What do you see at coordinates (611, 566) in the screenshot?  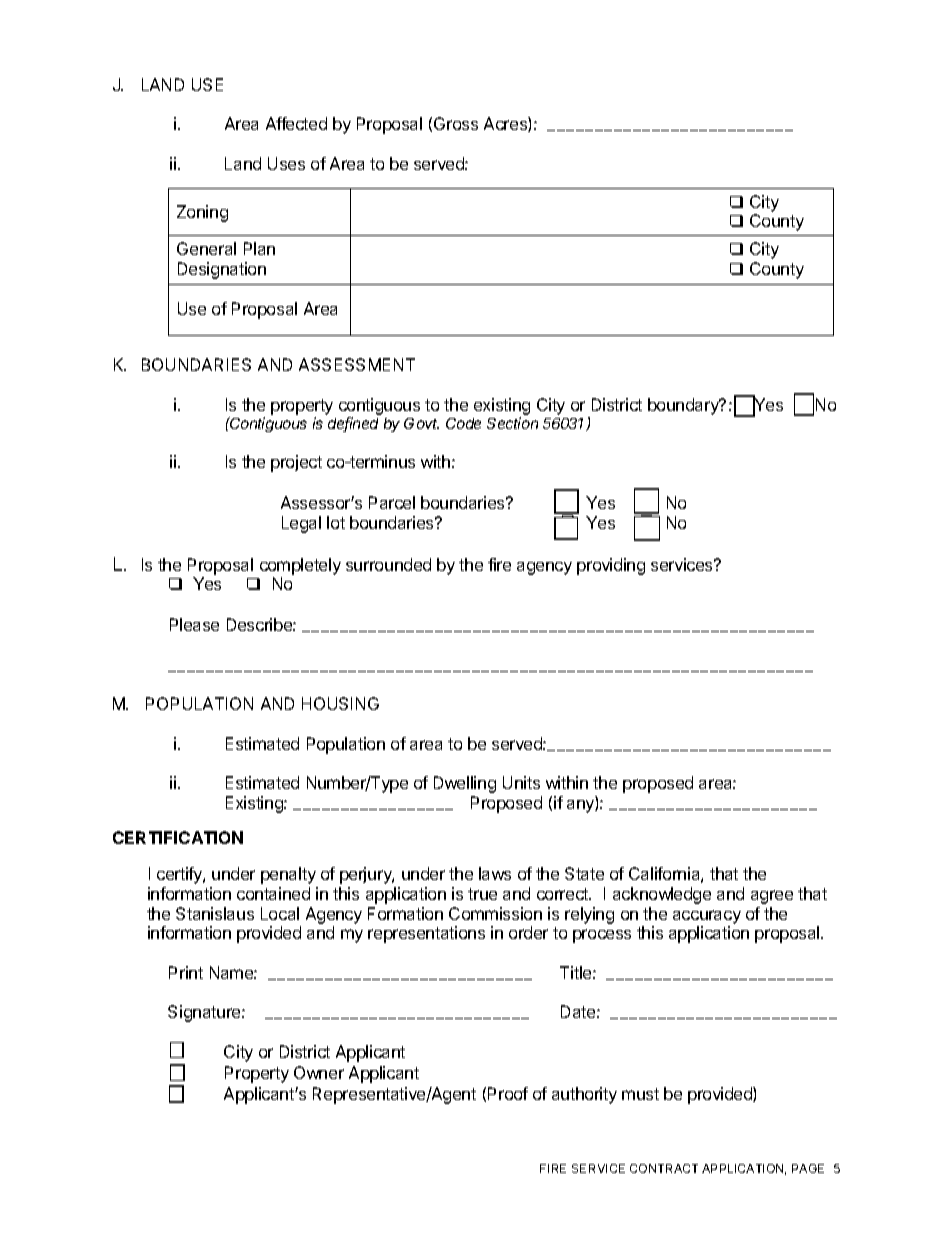 I see `providing` at bounding box center [611, 566].
